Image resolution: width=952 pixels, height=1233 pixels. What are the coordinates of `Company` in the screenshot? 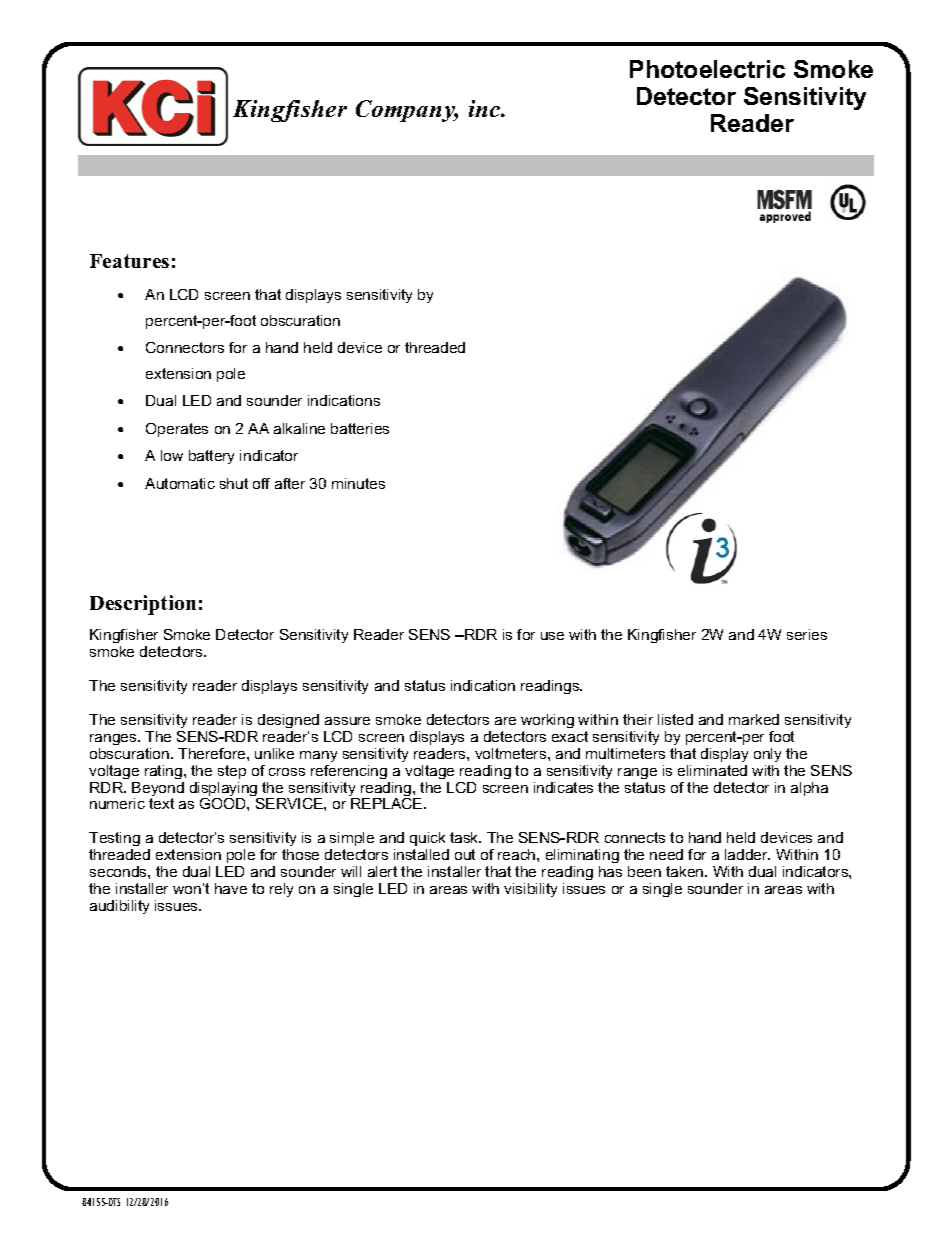 It's located at (407, 111).
